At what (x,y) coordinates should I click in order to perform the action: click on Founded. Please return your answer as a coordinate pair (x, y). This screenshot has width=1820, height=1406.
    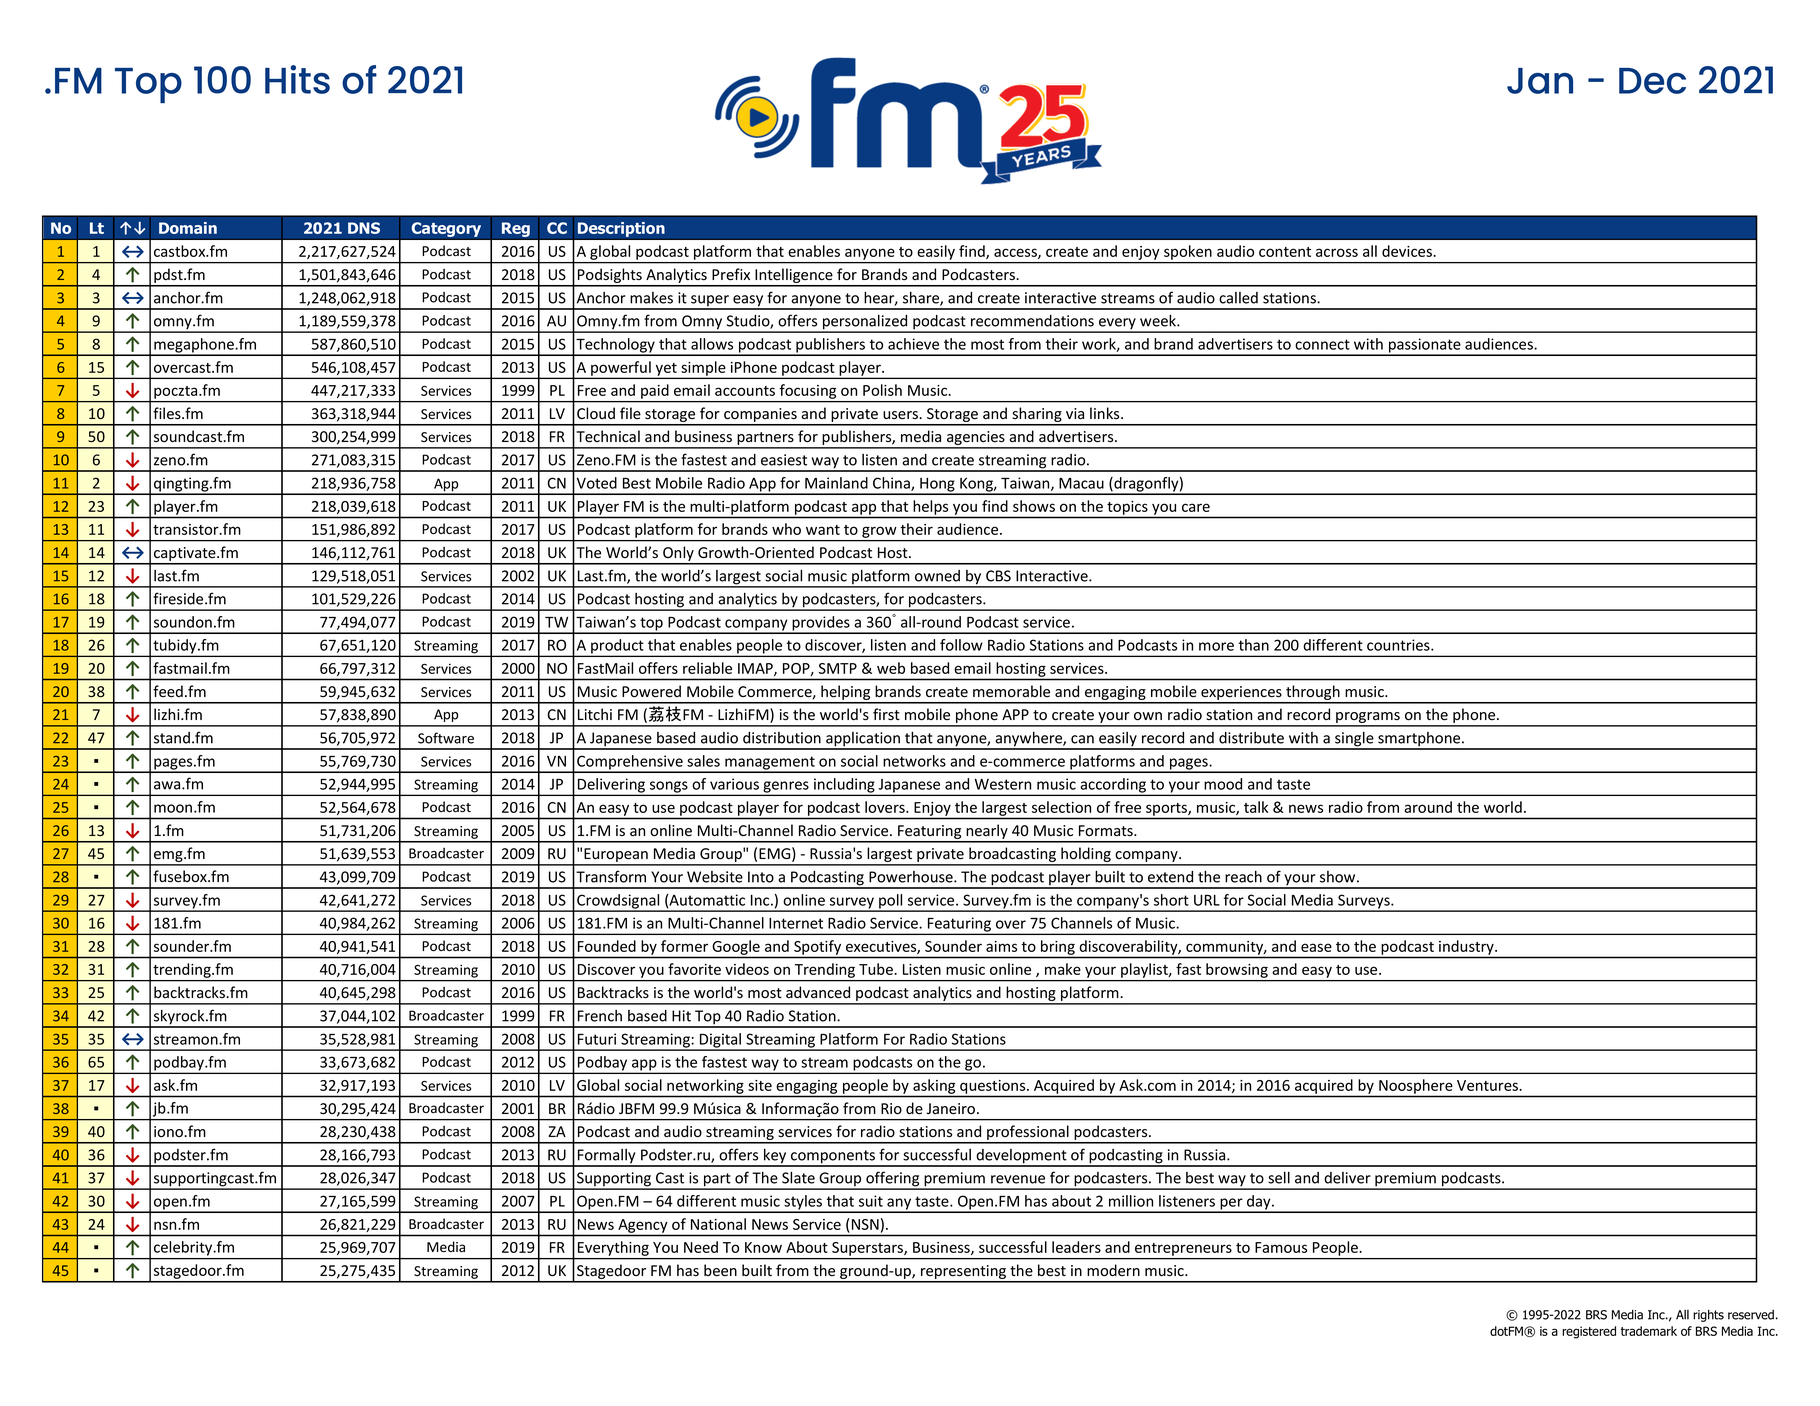
    Looking at the image, I should click on (607, 946).
